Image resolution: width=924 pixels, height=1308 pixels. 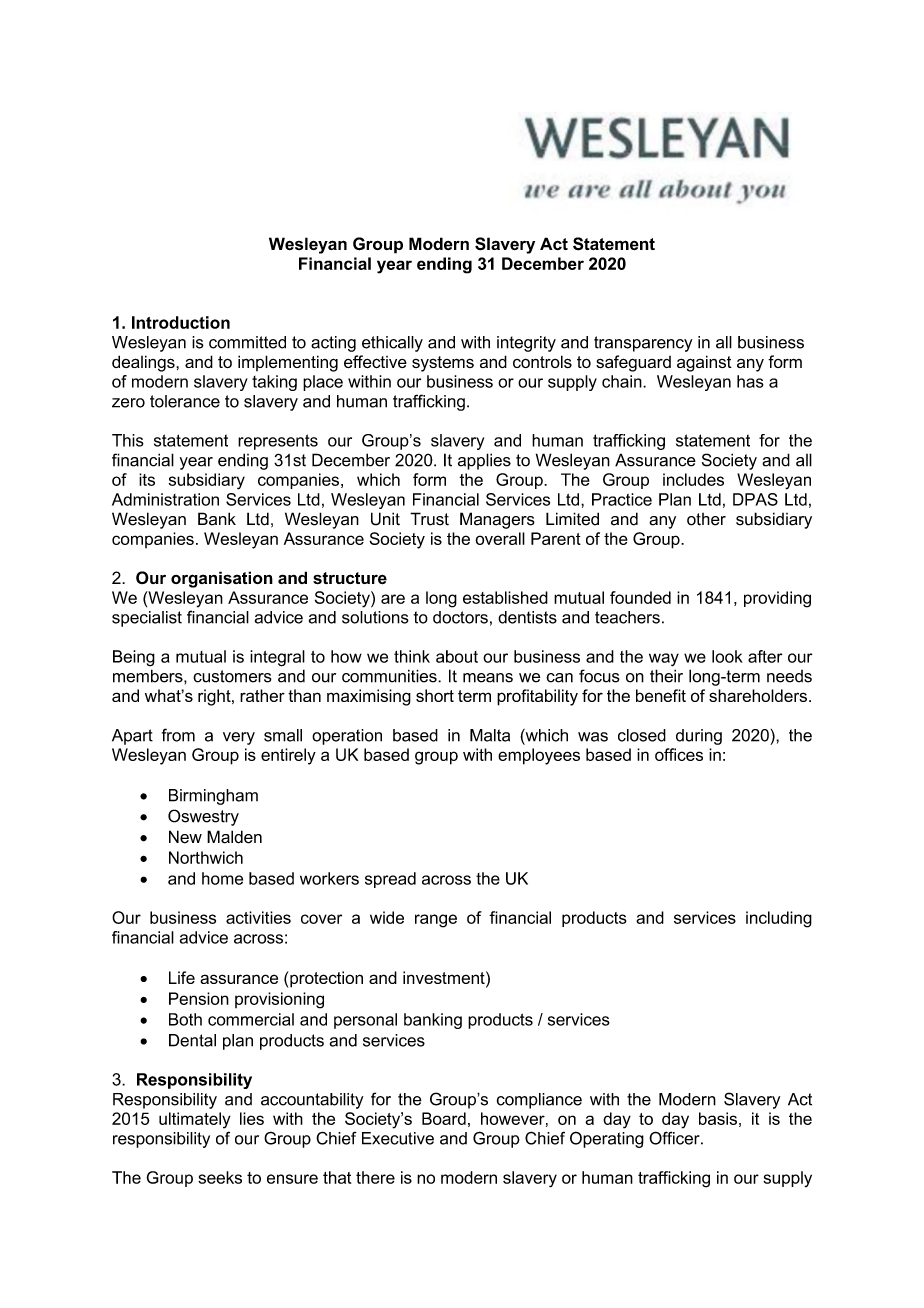 What do you see at coordinates (178, 735) in the image?
I see `from` at bounding box center [178, 735].
